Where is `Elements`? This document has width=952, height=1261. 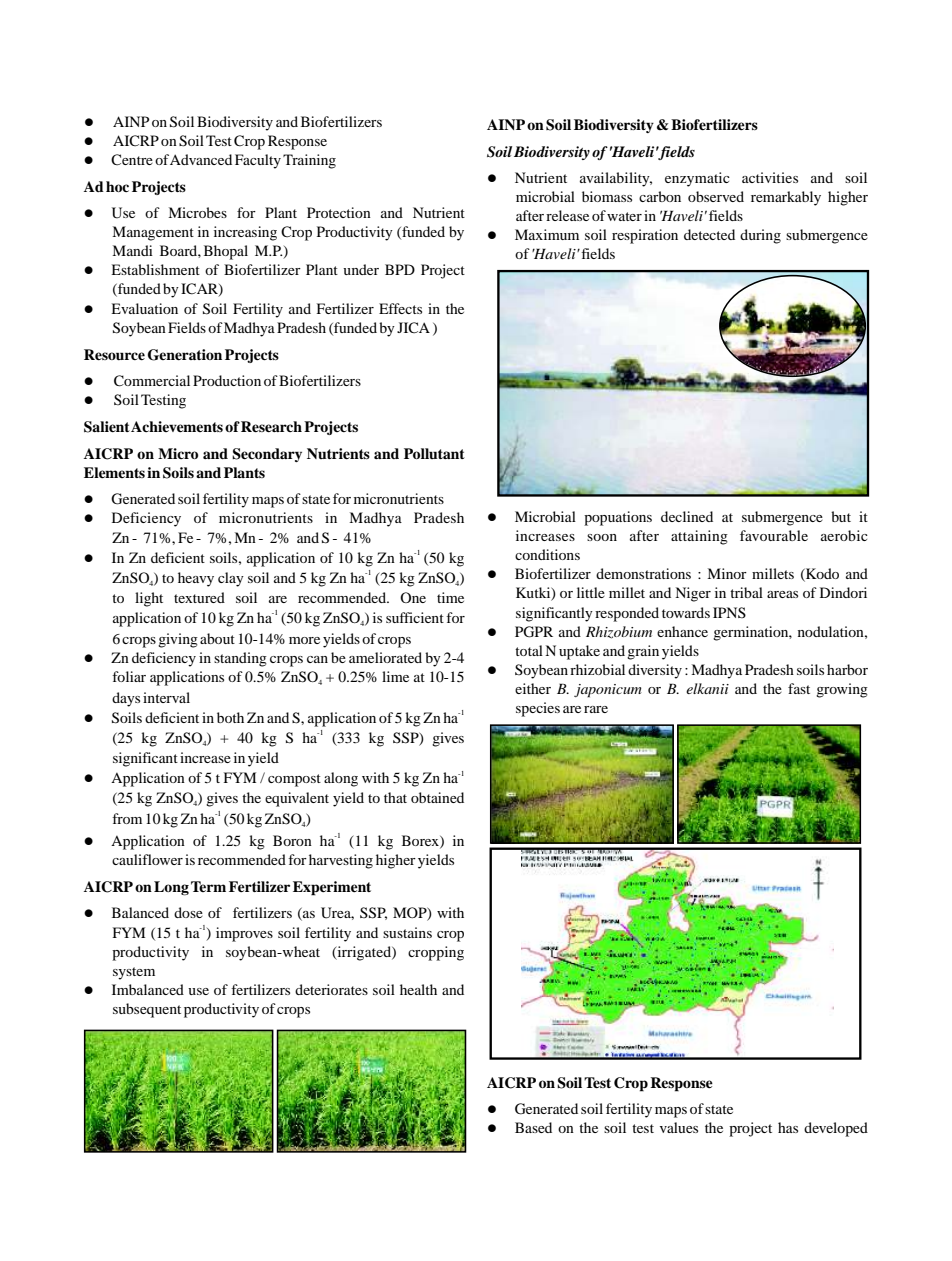 Elements is located at coordinates (114, 472).
